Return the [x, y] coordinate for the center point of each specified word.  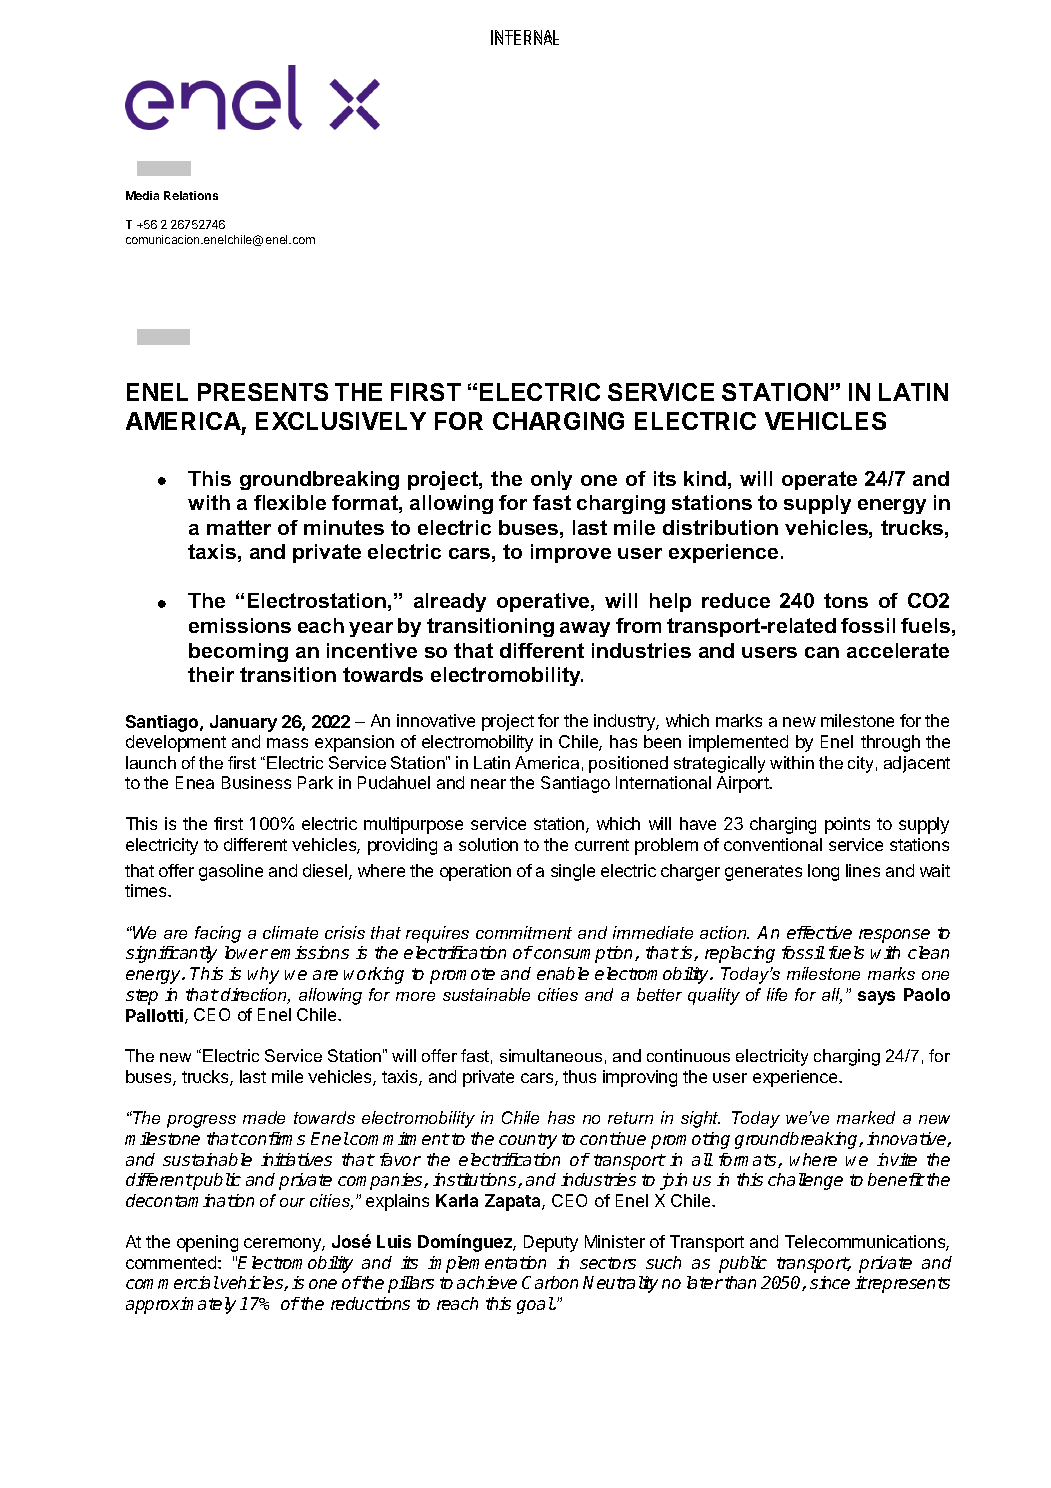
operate [819, 480]
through [890, 743]
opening [207, 1243]
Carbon [550, 1282]
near [488, 784]
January [243, 723]
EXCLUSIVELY [341, 421]
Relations [191, 195]
